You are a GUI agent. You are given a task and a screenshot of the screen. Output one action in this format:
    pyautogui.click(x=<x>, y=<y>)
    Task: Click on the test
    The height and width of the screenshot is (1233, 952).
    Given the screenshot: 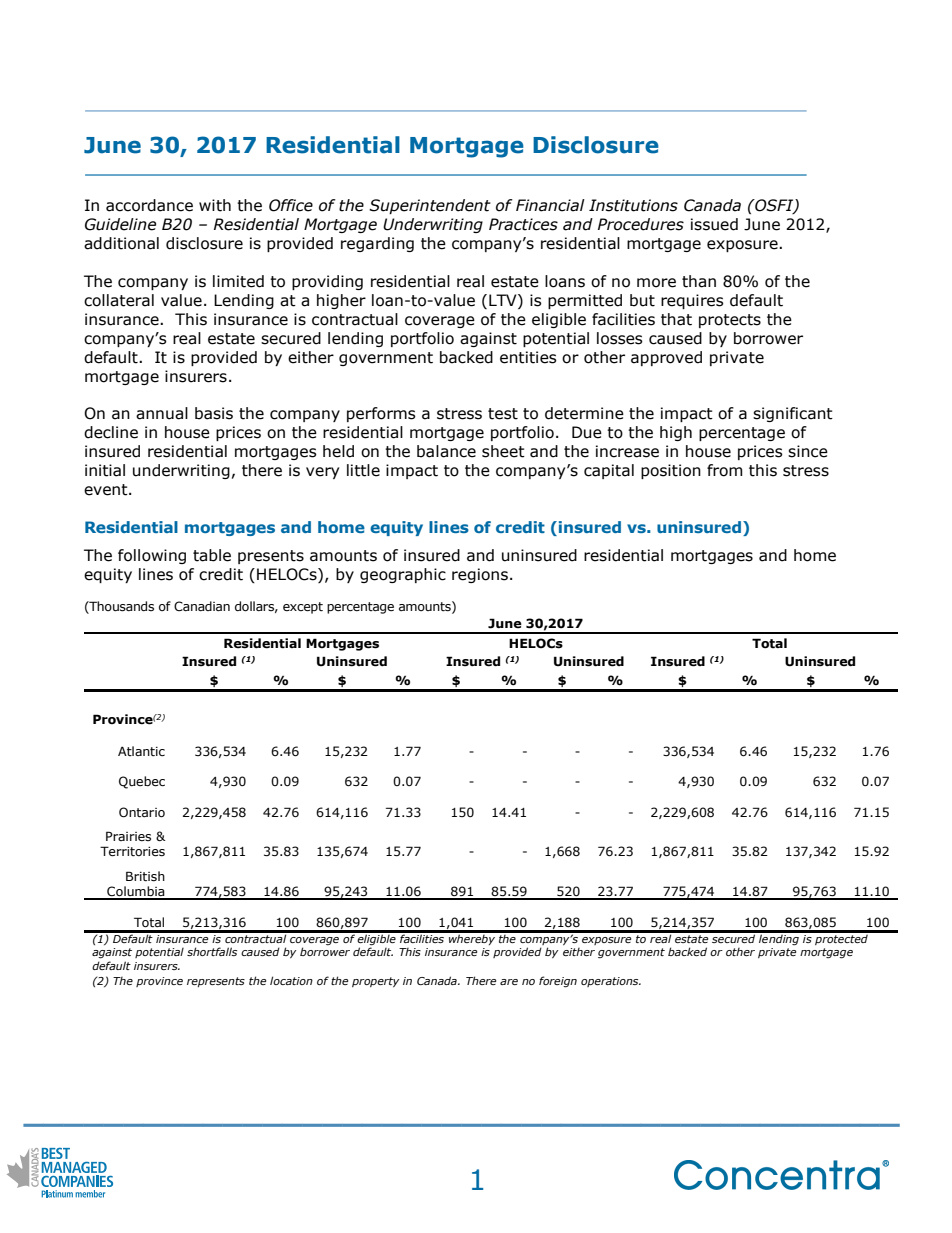 What is the action you would take?
    pyautogui.click(x=503, y=414)
